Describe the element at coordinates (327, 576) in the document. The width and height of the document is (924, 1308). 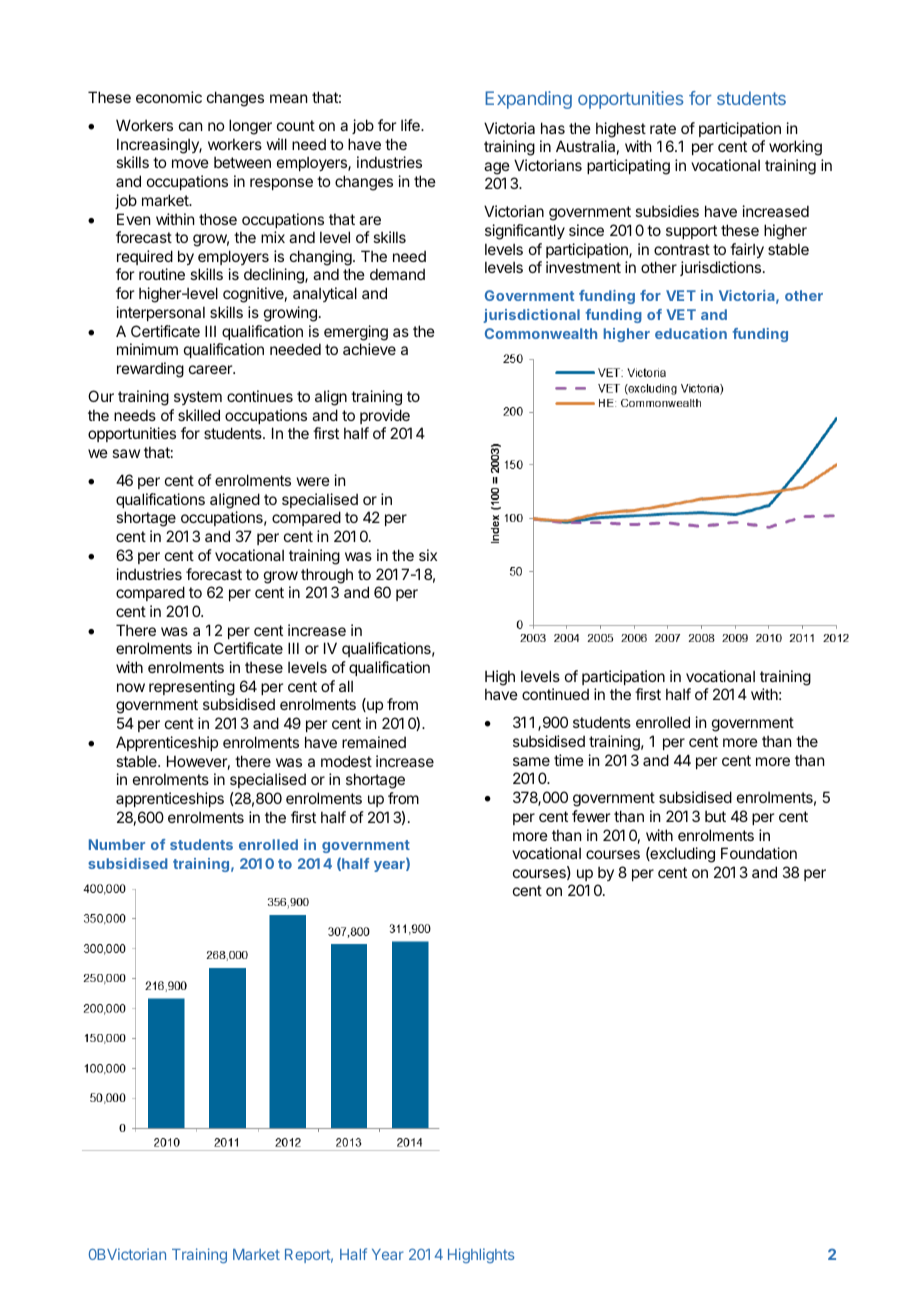
I see `through` at that location.
